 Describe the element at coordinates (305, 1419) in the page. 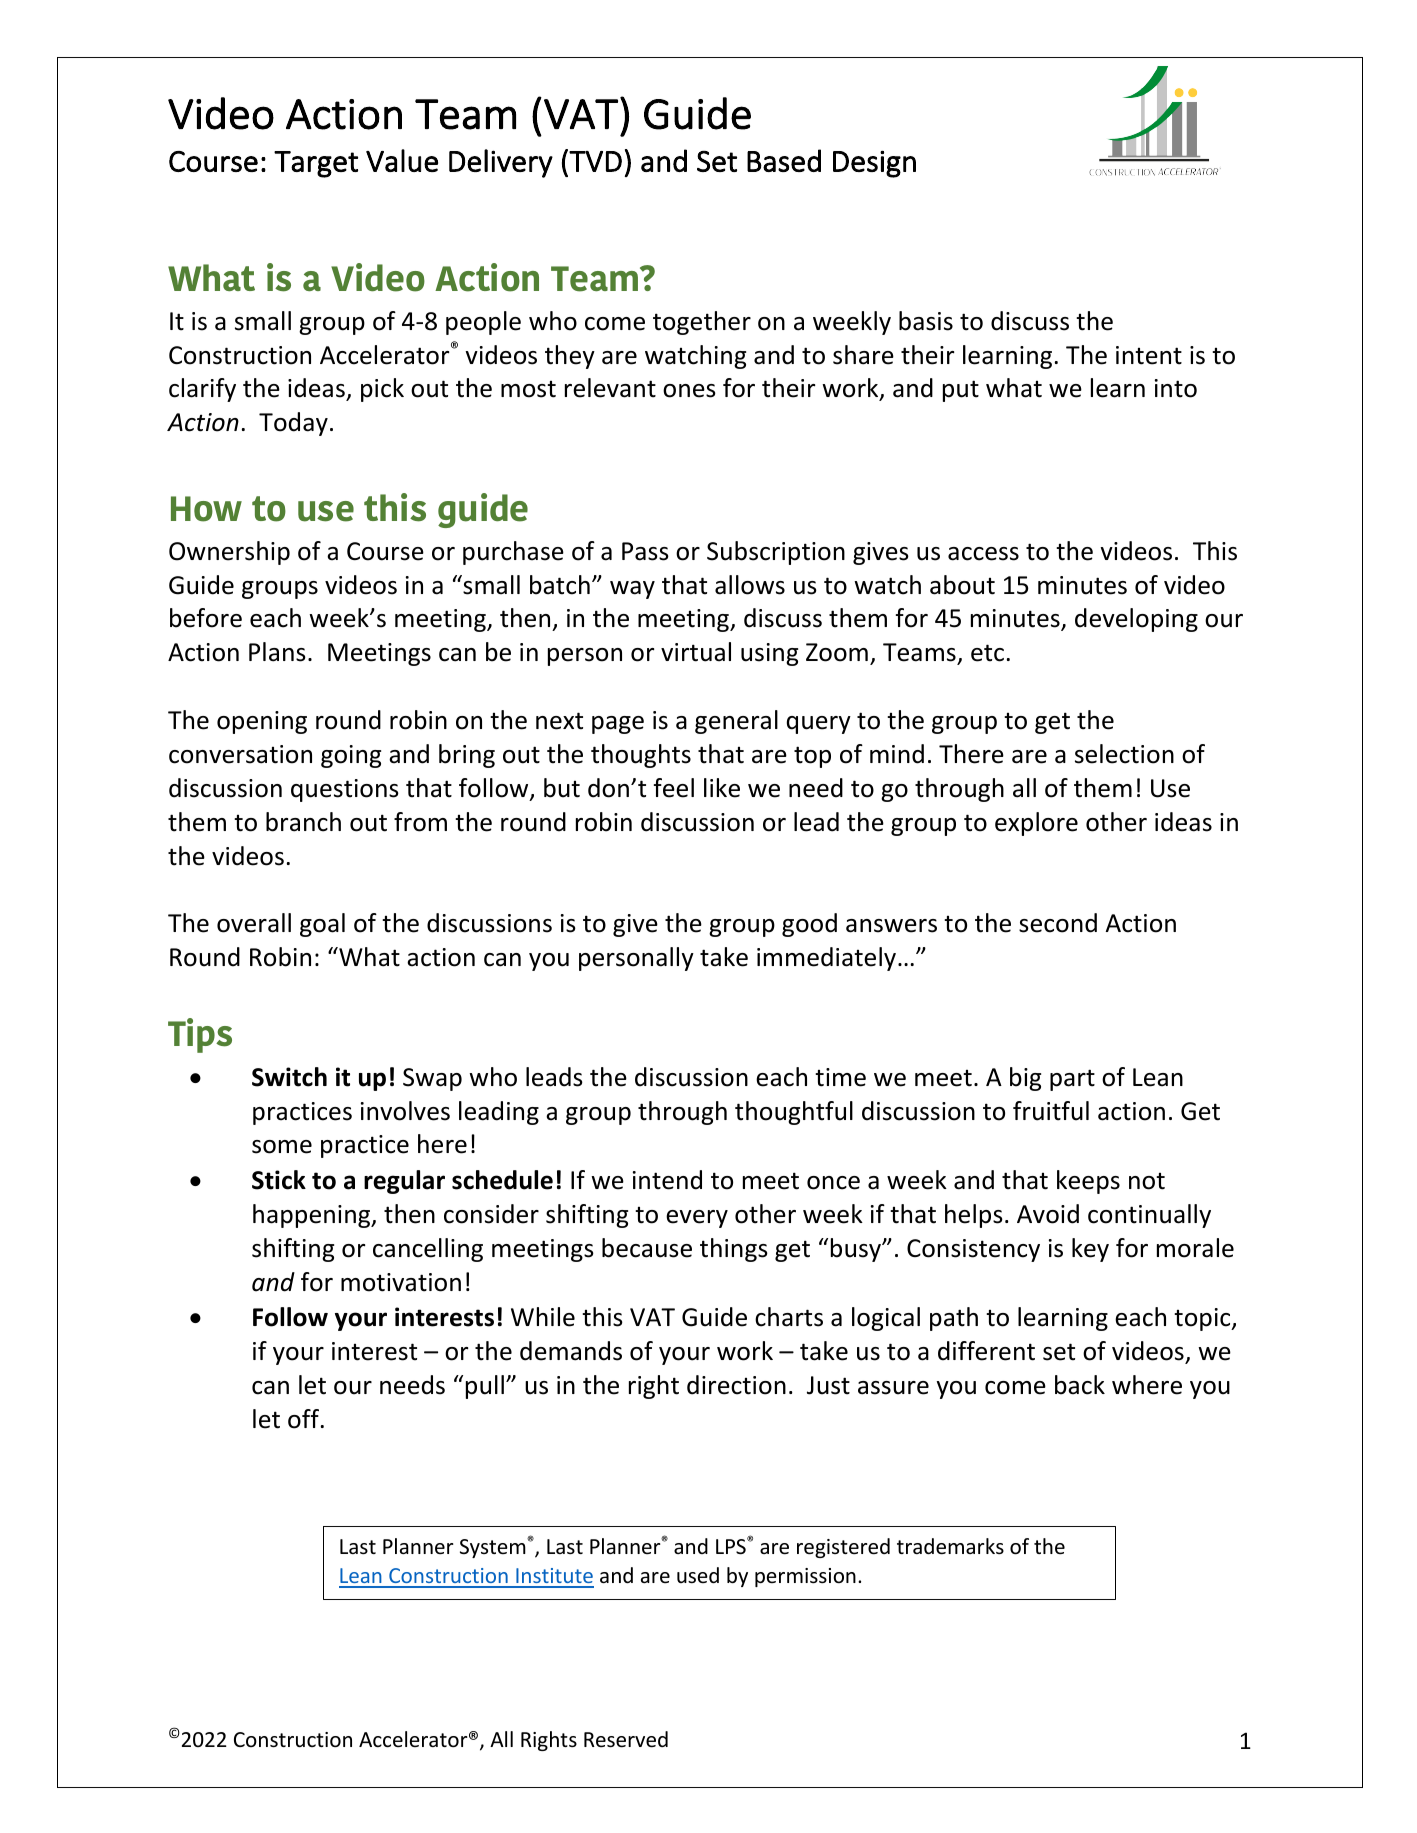

I see `off` at that location.
